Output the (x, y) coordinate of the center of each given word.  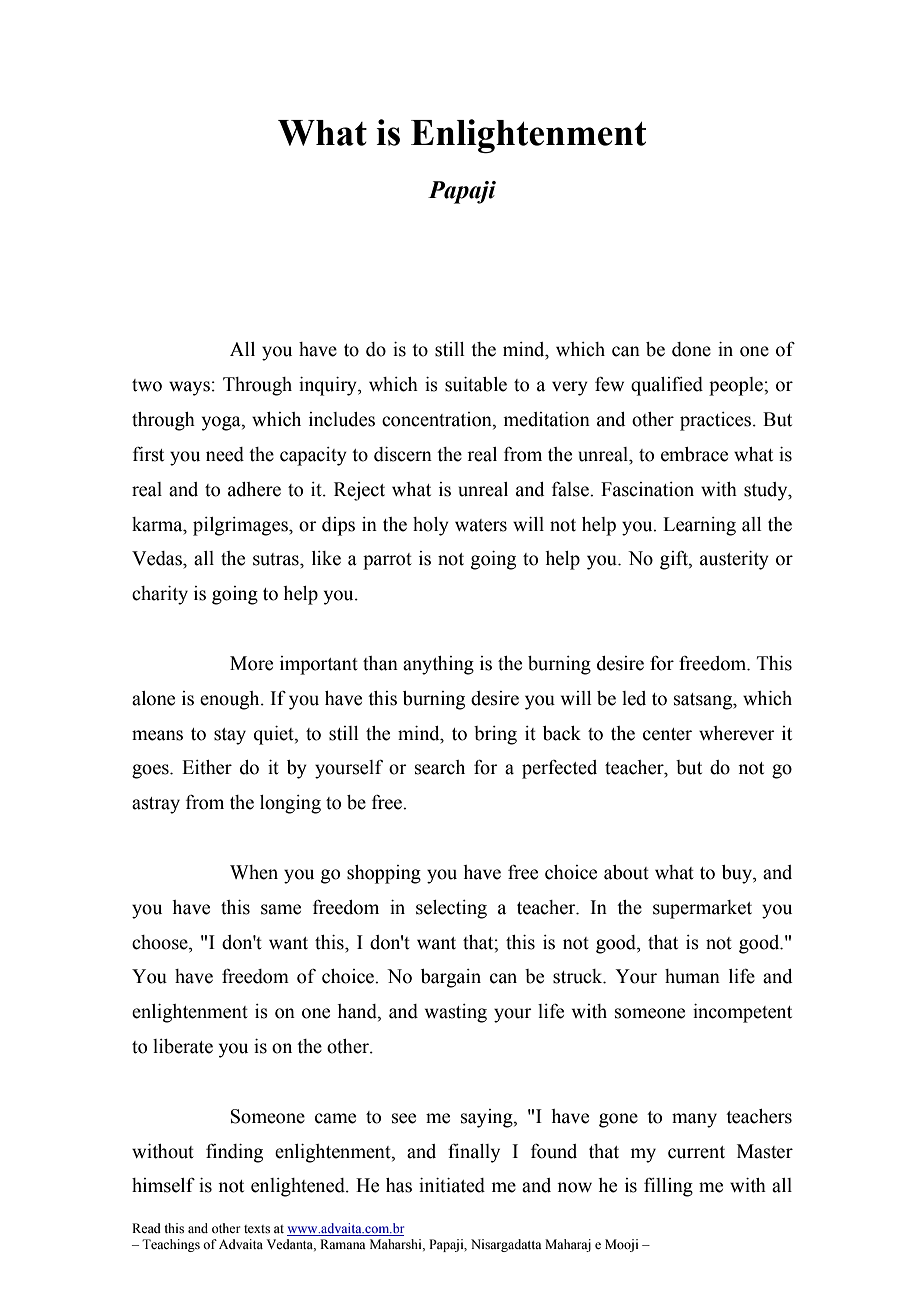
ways (189, 388)
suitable (476, 384)
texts (257, 1229)
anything (438, 665)
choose (161, 942)
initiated (452, 1185)
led (634, 698)
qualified (667, 386)
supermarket (702, 909)
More (251, 663)
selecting (451, 909)
